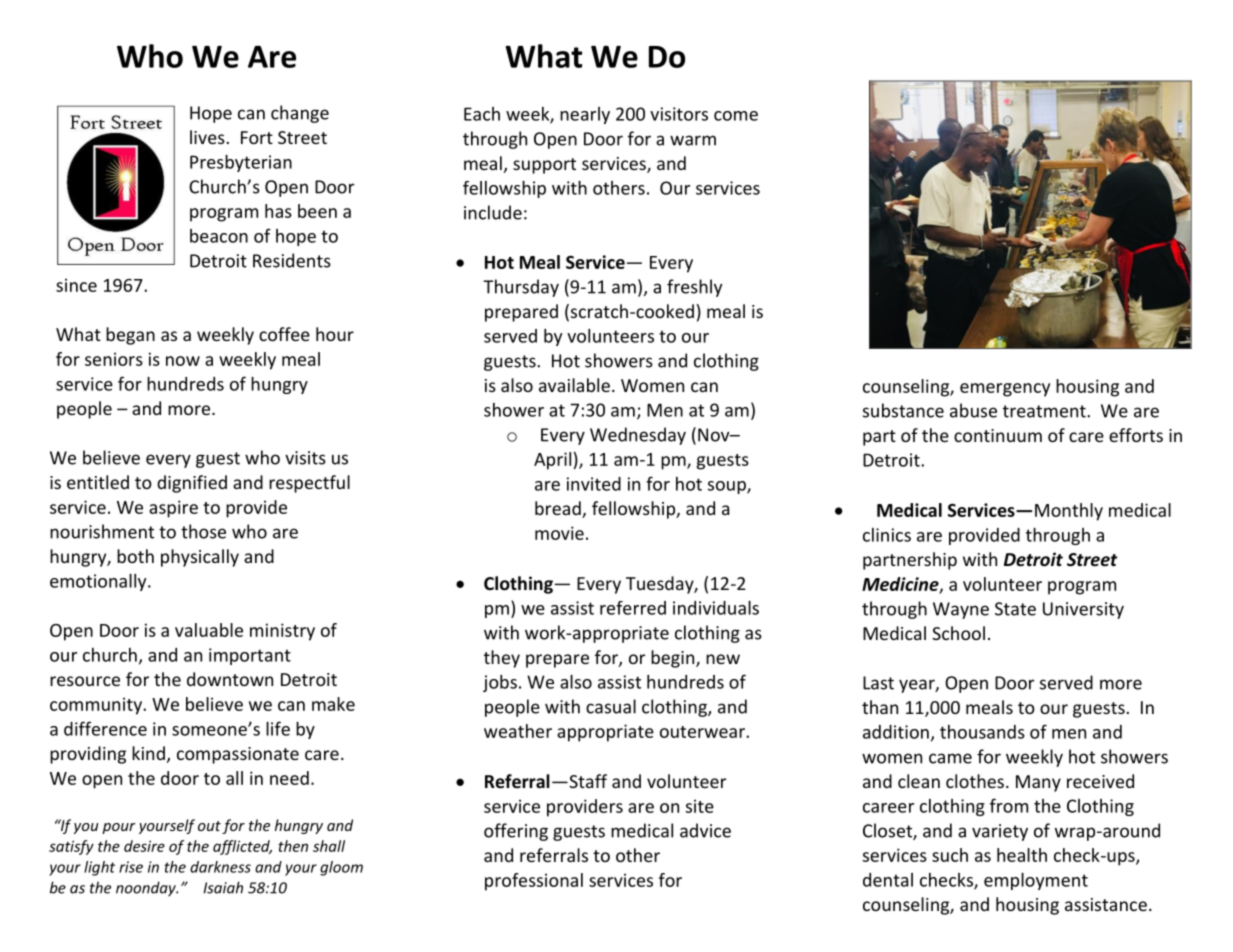  What do you see at coordinates (585, 115) in the screenshot?
I see `nearly` at bounding box center [585, 115].
